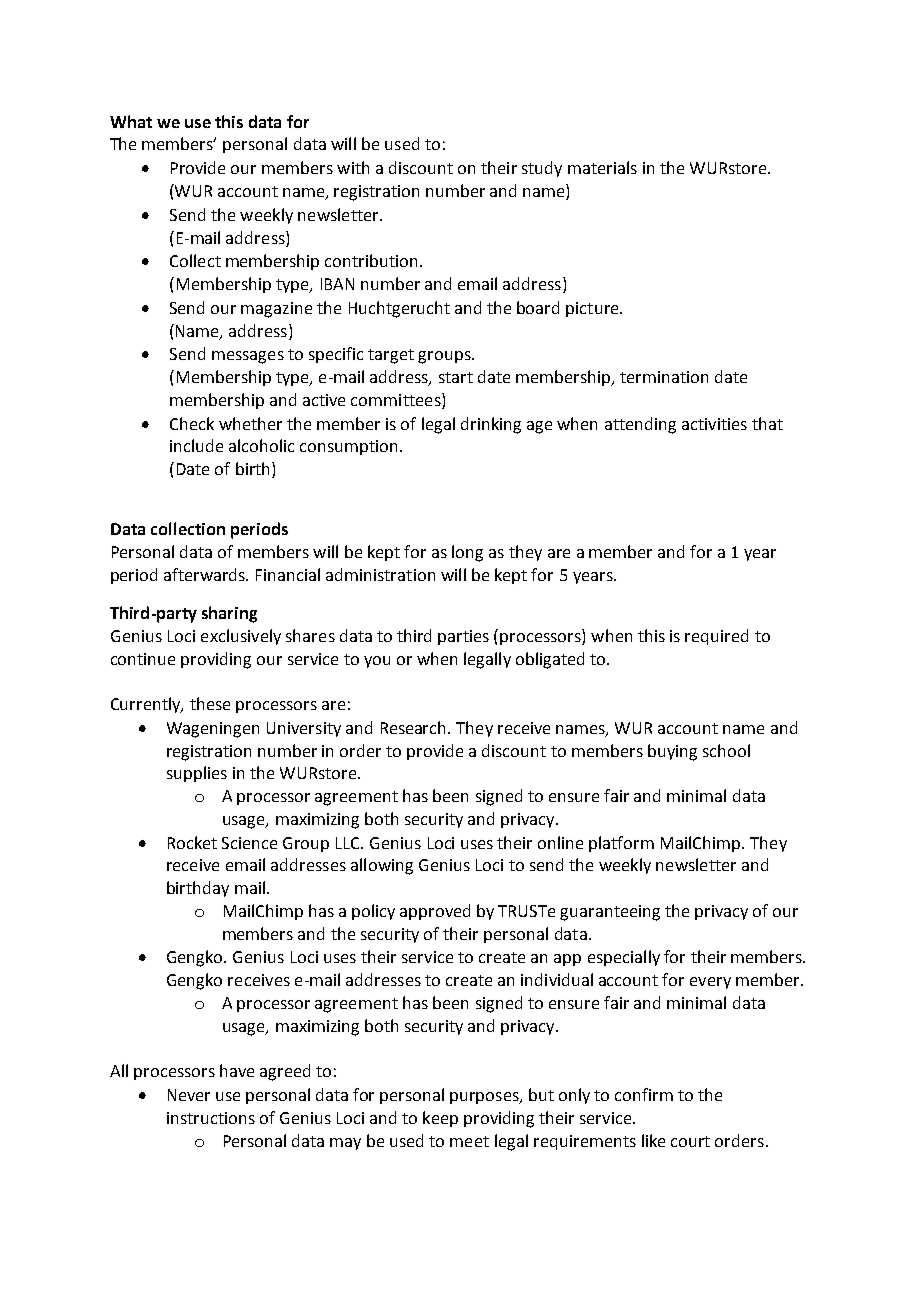  What do you see at coordinates (192, 423) in the screenshot?
I see `Check` at bounding box center [192, 423].
